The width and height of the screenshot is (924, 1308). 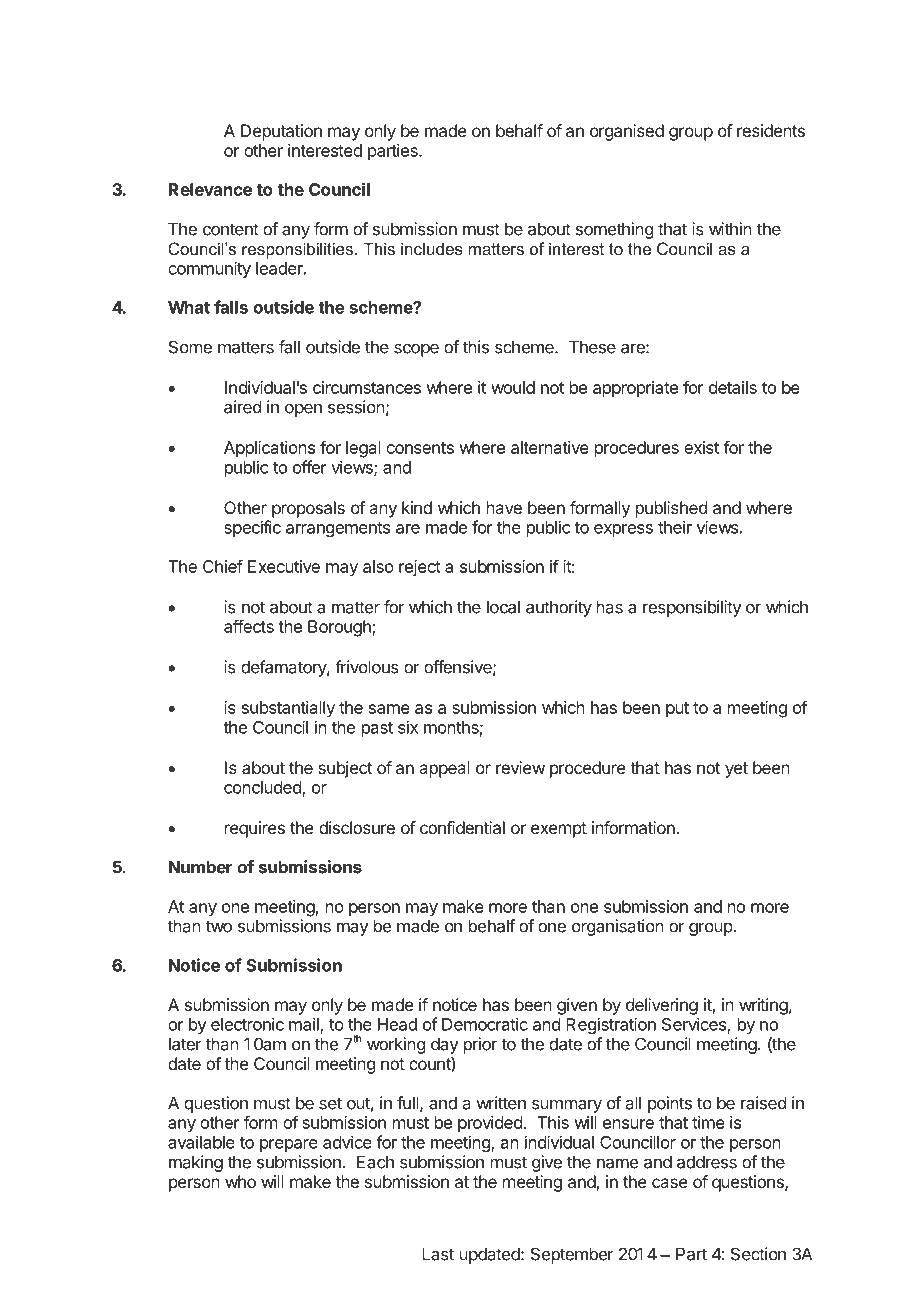 I want to click on who, so click(x=240, y=1181).
